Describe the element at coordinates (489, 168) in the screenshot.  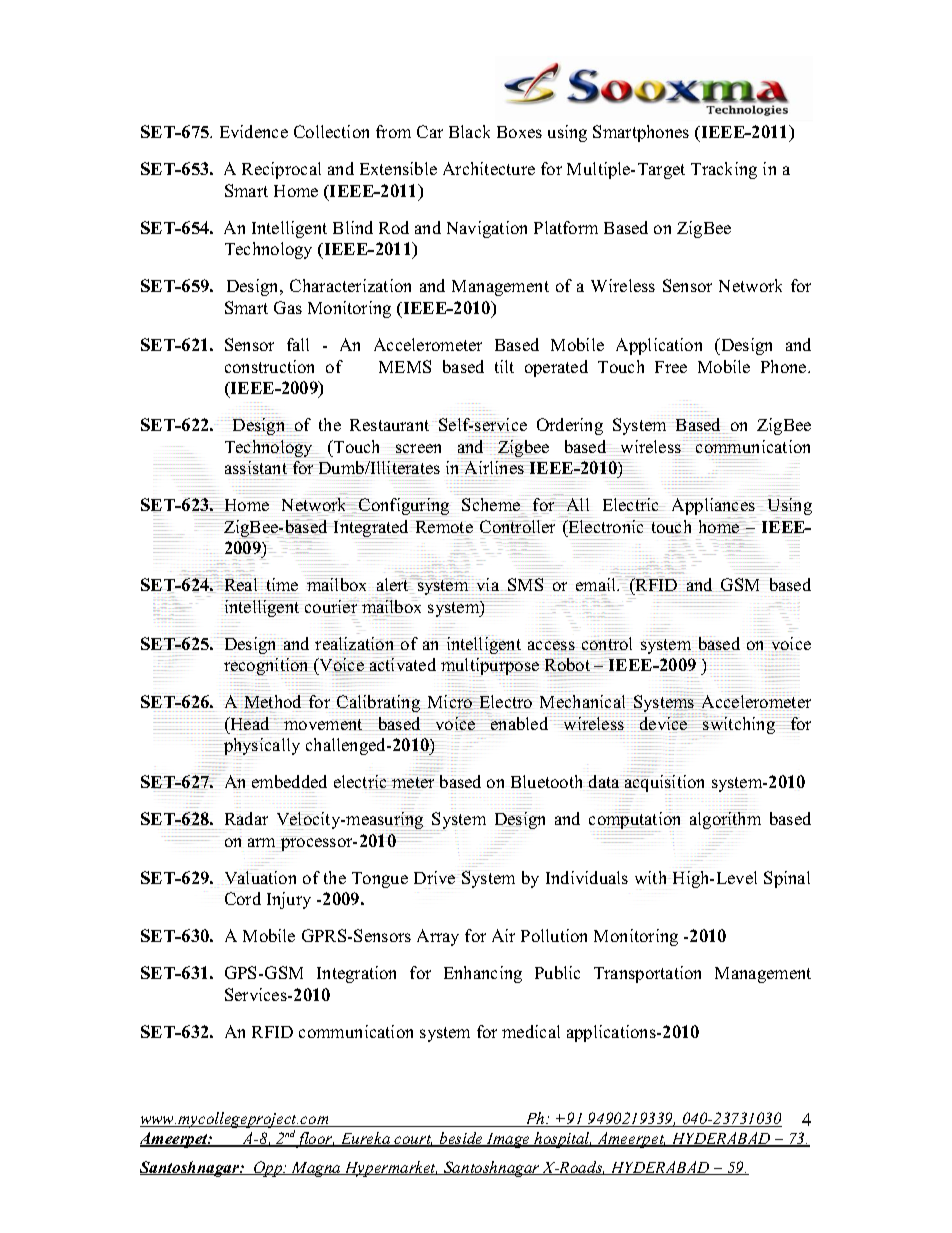
I see `Architecture` at that location.
